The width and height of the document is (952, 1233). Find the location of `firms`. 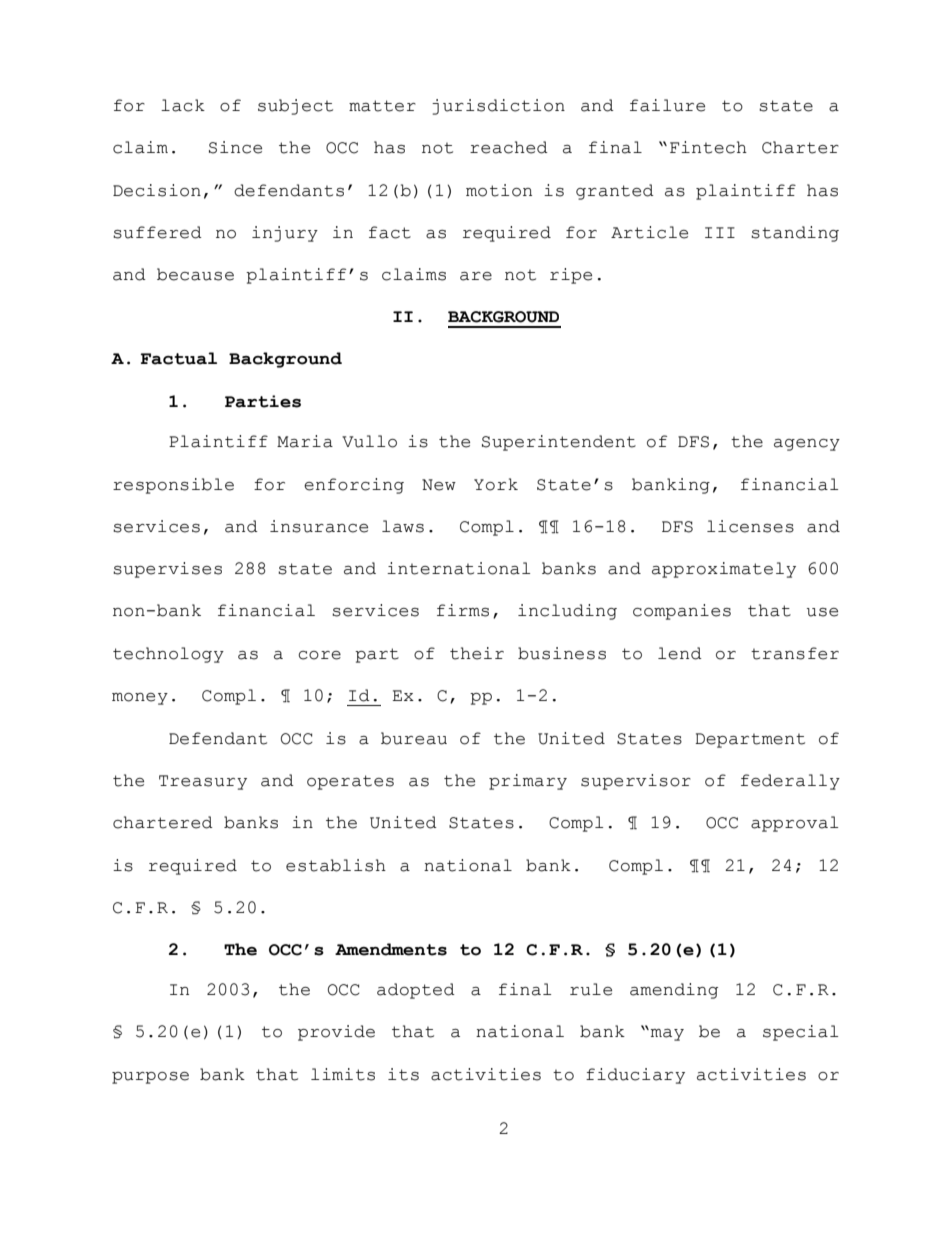

firms is located at coordinates (463, 610).
